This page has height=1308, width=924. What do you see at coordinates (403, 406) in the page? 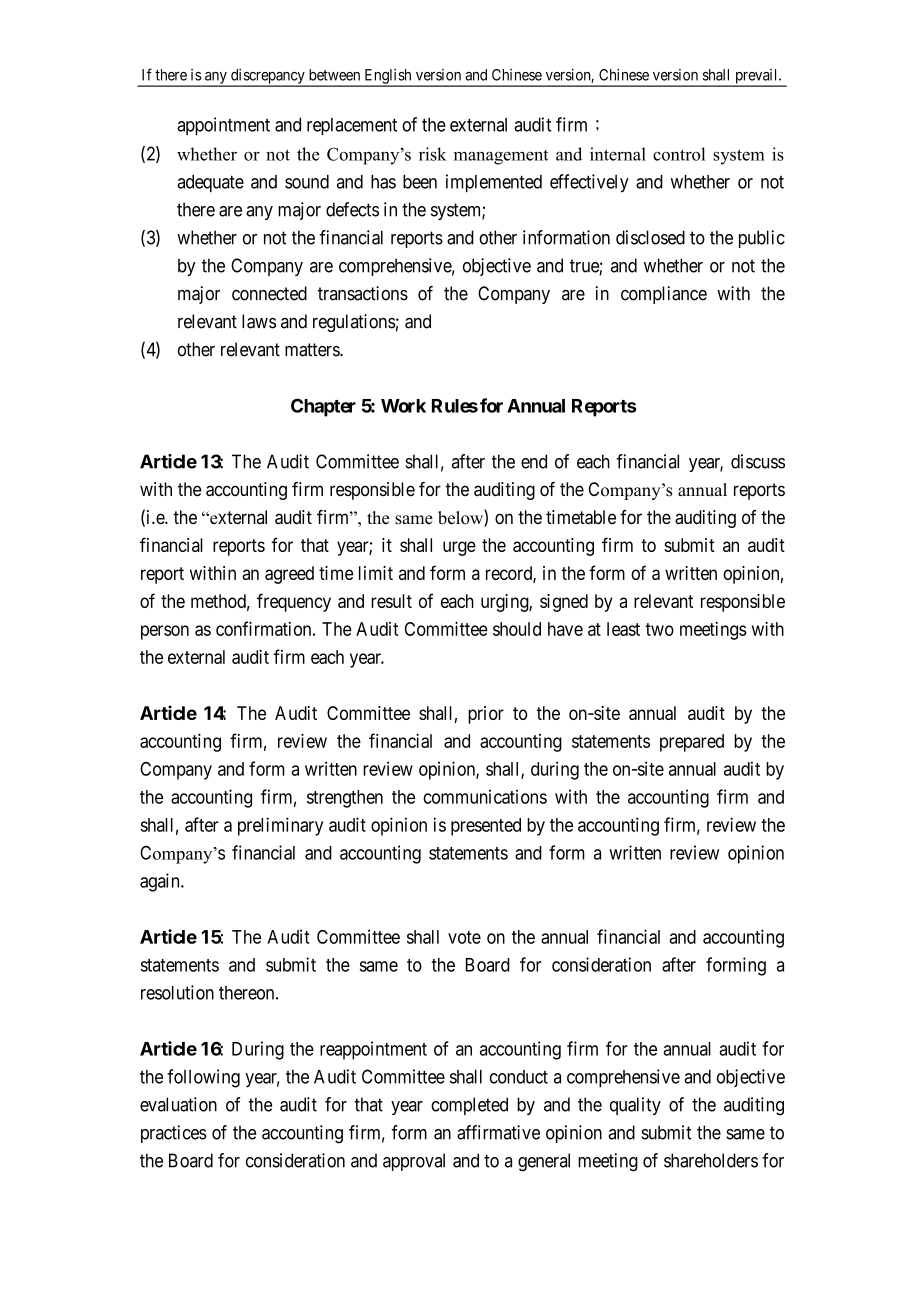
I see `Work` at bounding box center [403, 406].
